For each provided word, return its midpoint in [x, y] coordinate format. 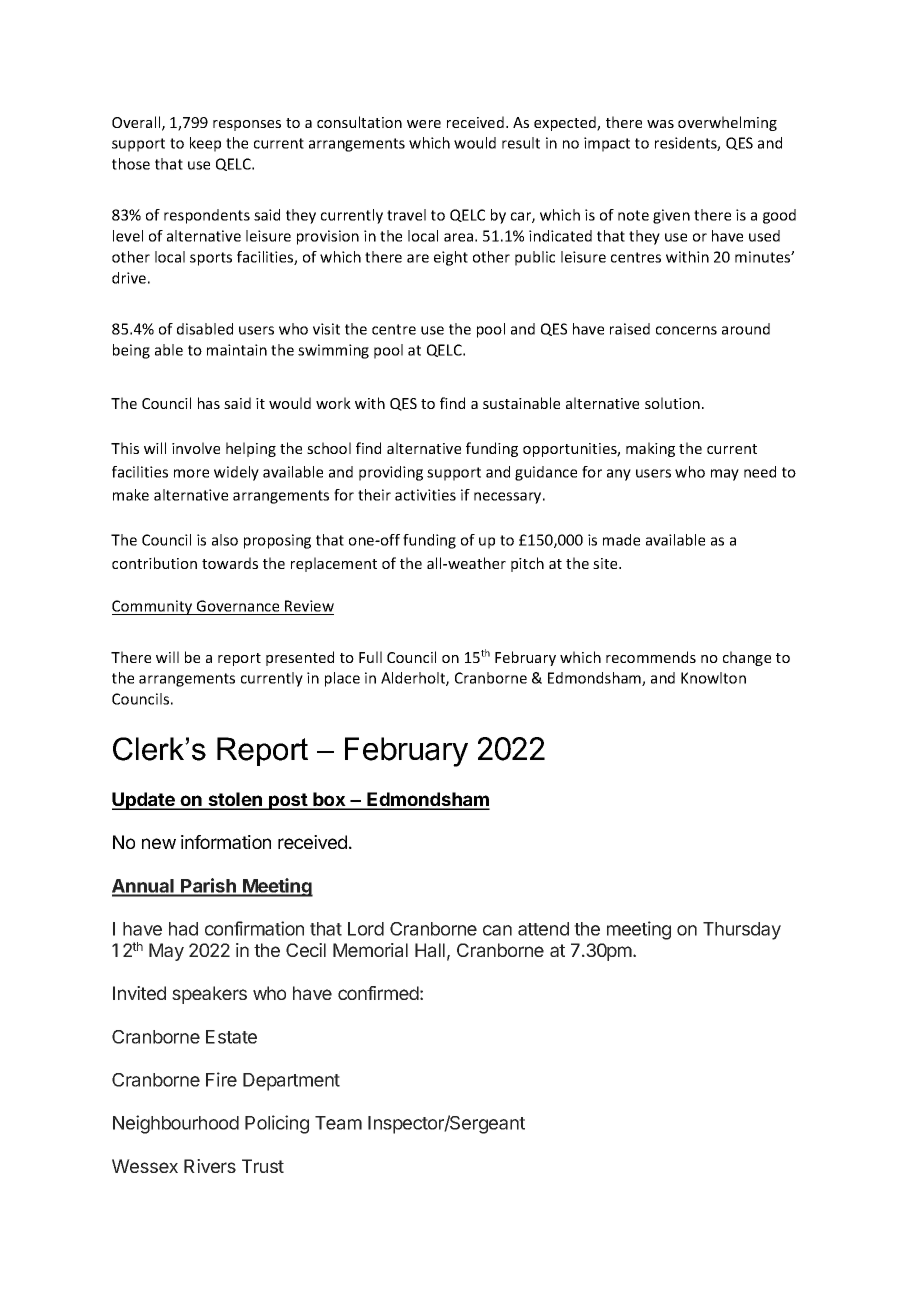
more [191, 473]
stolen [235, 800]
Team [338, 1123]
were [424, 124]
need [760, 472]
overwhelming [727, 123]
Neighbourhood [176, 1124]
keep [205, 144]
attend [543, 929]
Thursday [742, 931]
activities [425, 495]
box [329, 800]
